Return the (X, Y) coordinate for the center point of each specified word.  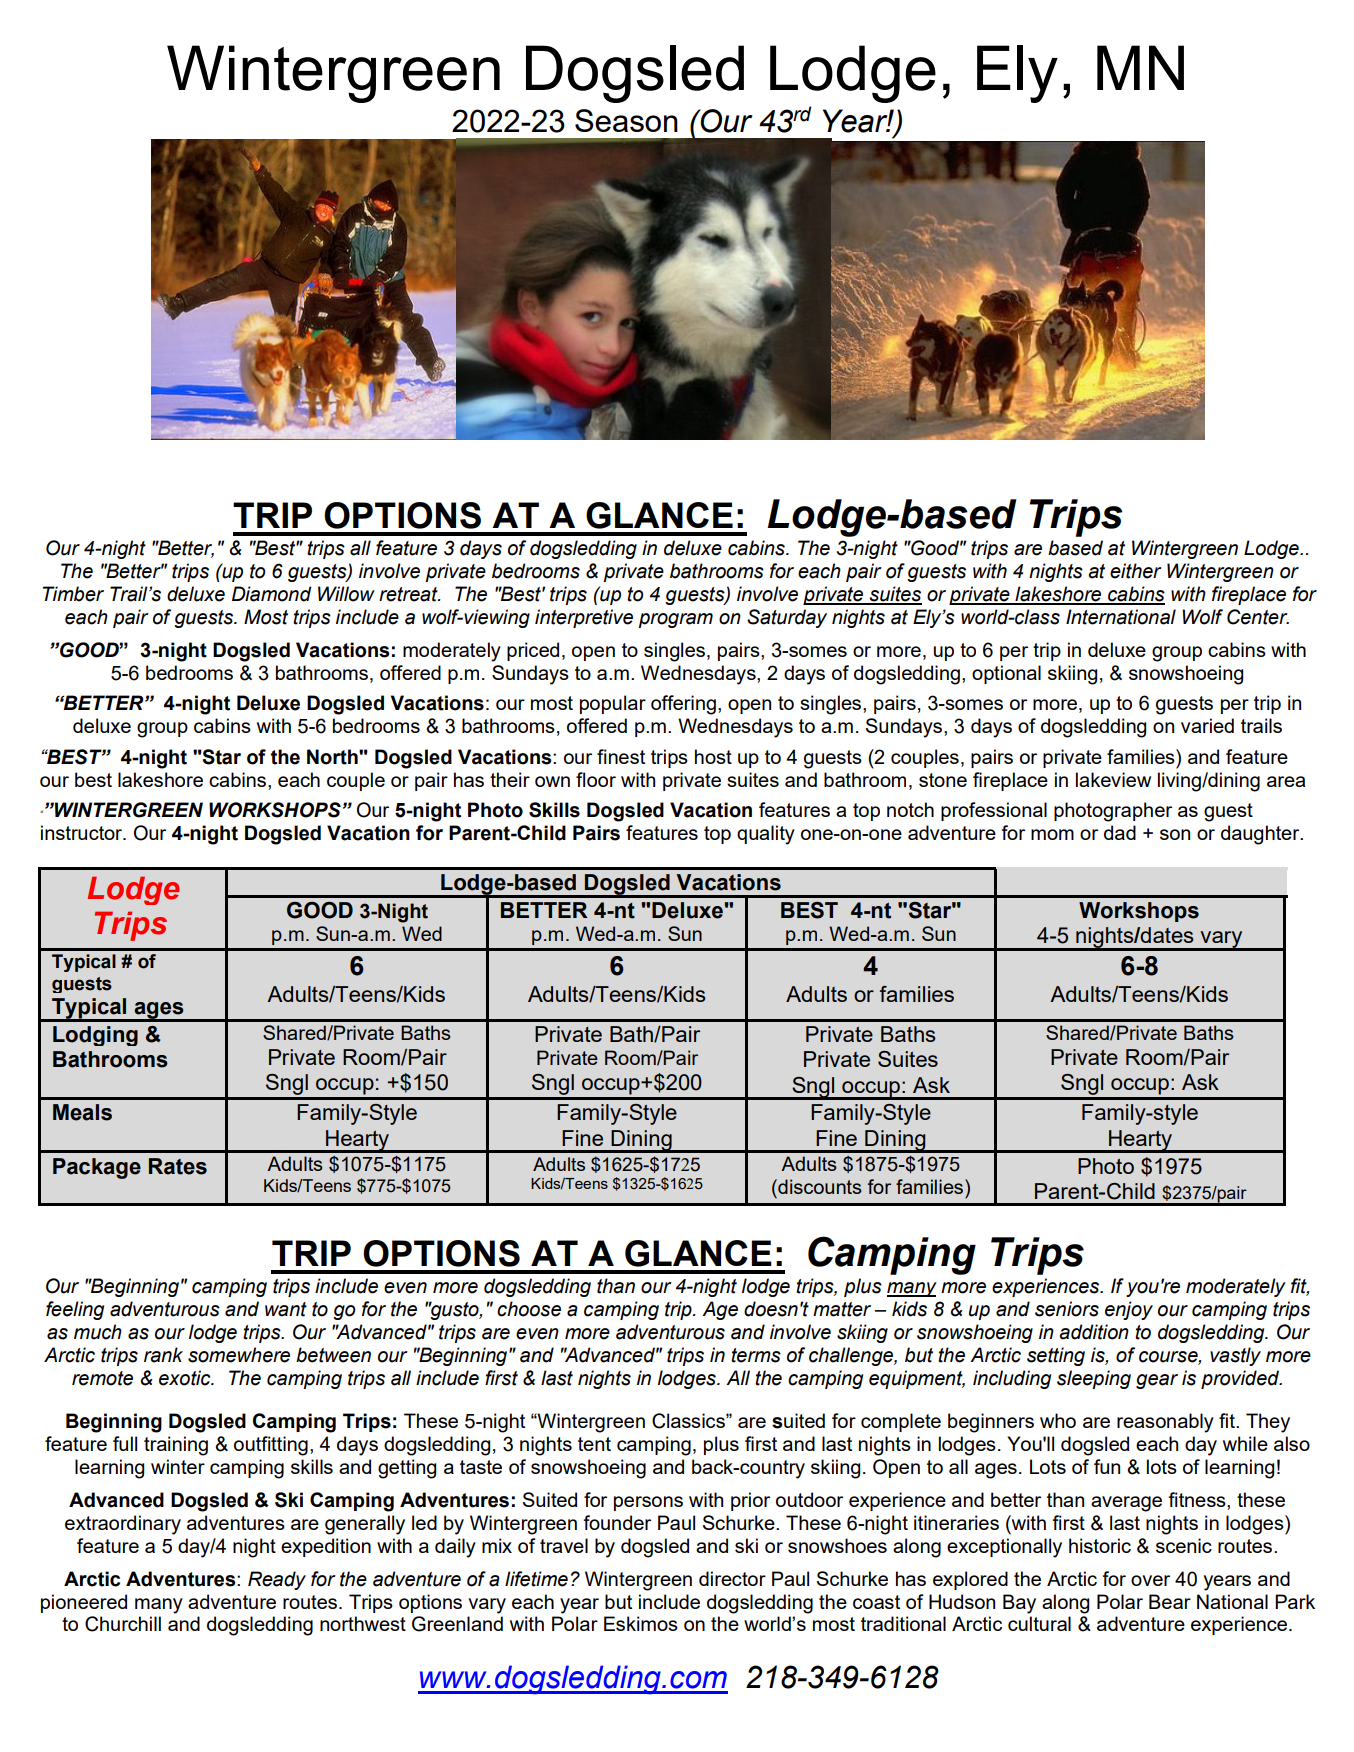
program (675, 620)
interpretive (584, 618)
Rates (178, 1166)
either (1136, 571)
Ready (277, 1580)
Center (1258, 617)
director (732, 1578)
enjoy (1129, 1310)
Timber (73, 594)
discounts (819, 1186)
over (1150, 1580)
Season (626, 120)
